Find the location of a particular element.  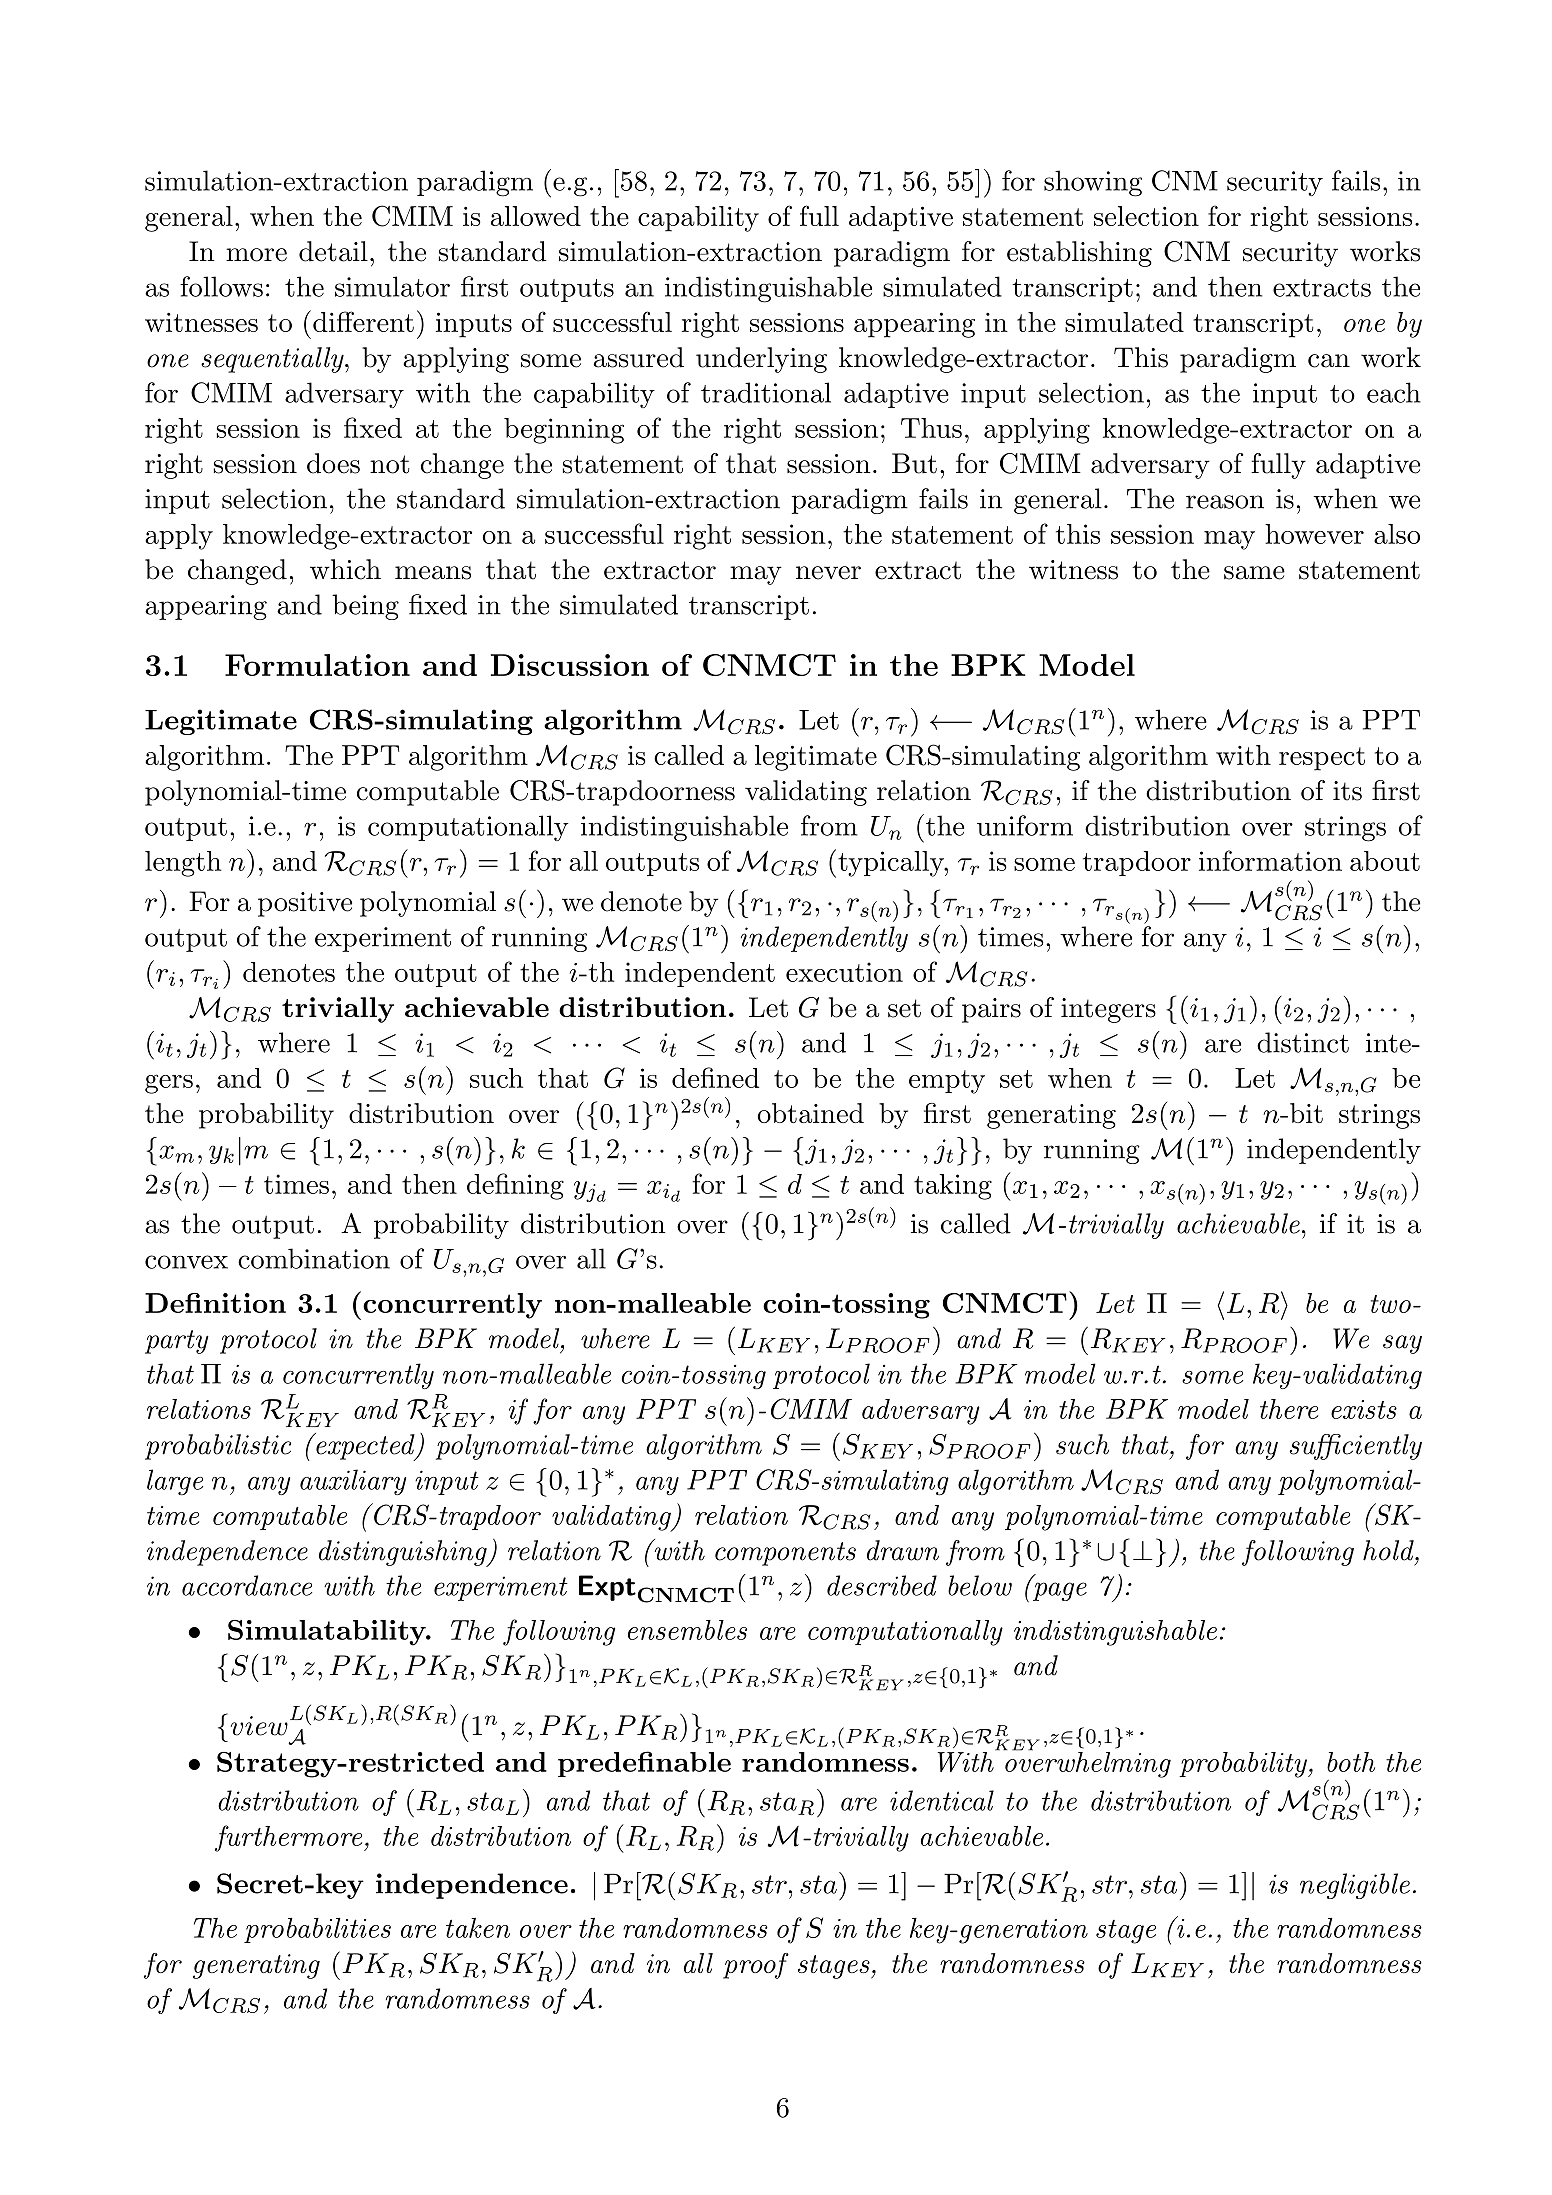

components is located at coordinates (785, 1554).
